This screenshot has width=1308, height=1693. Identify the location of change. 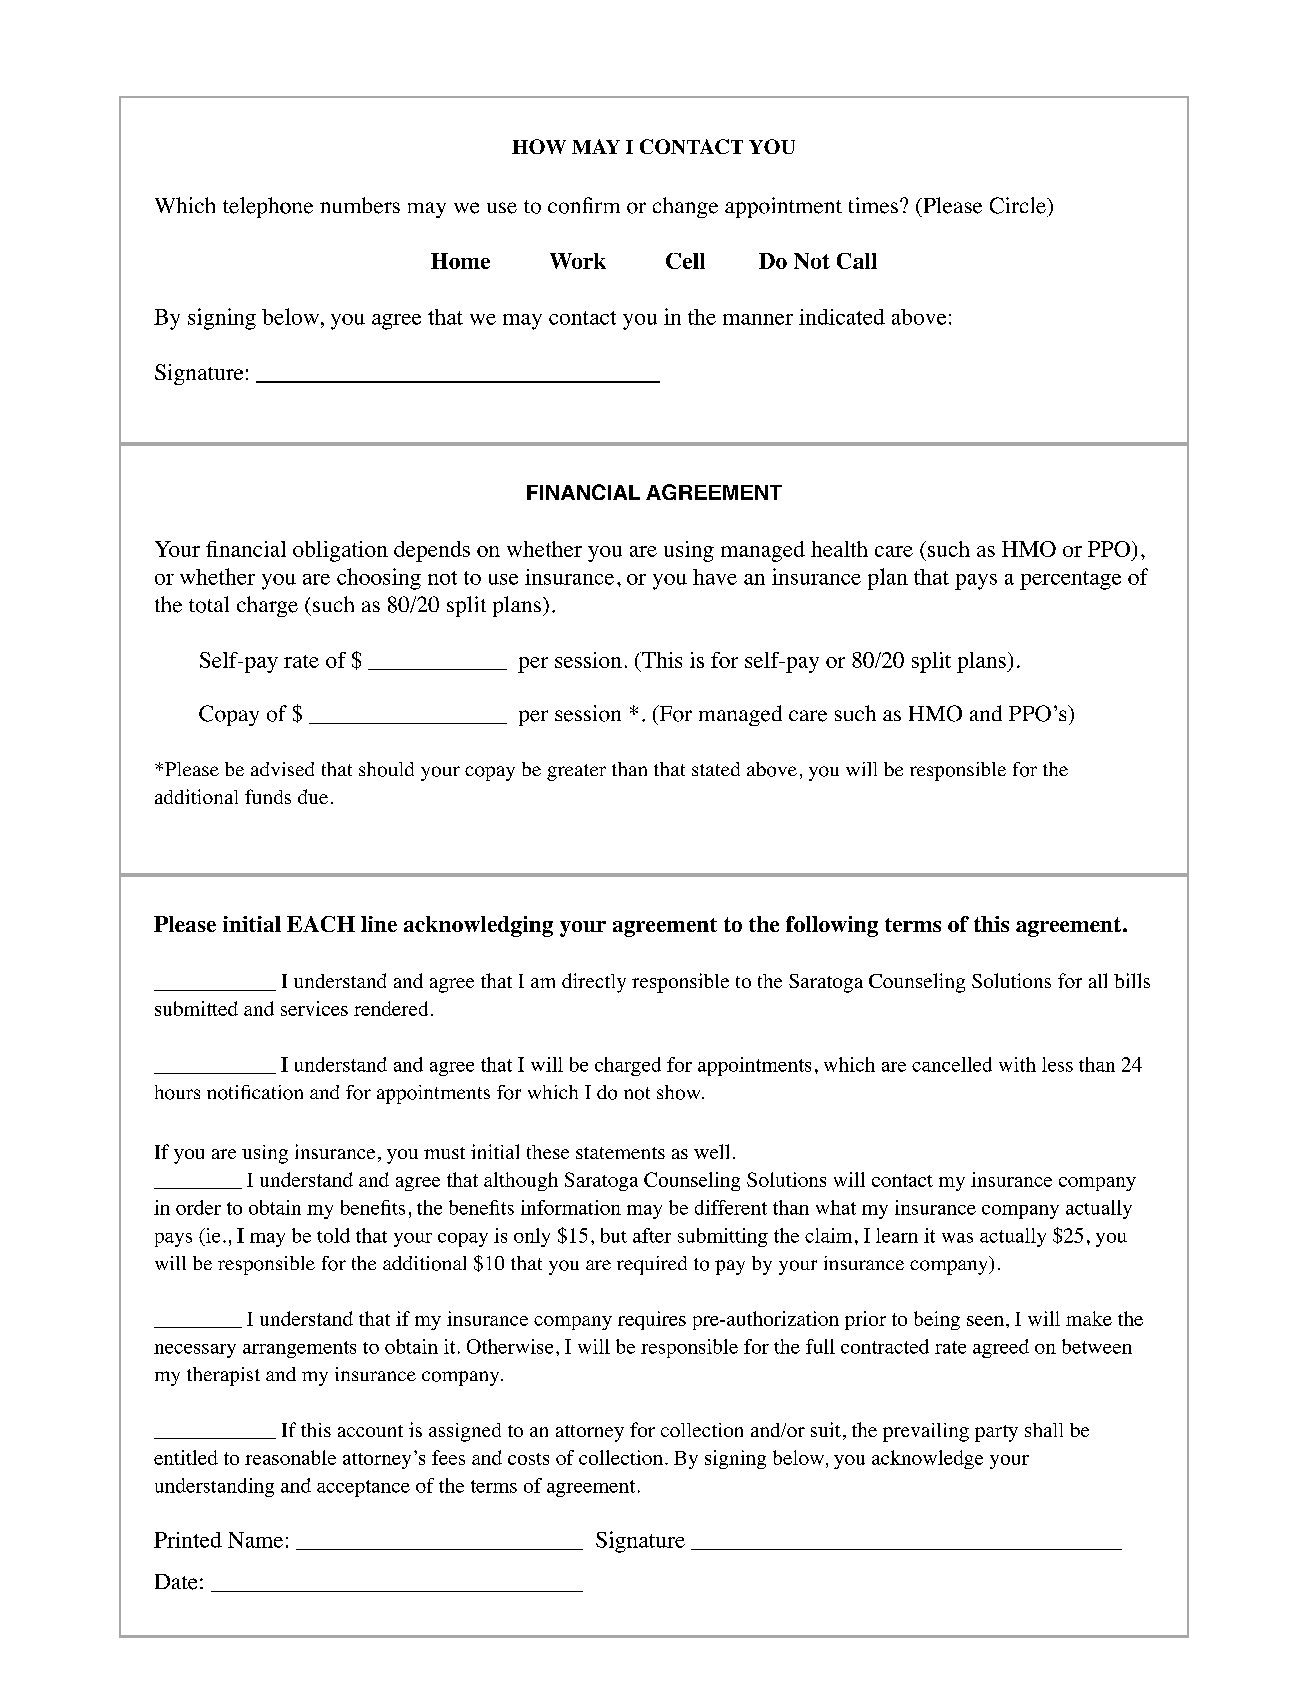
(685, 207).
